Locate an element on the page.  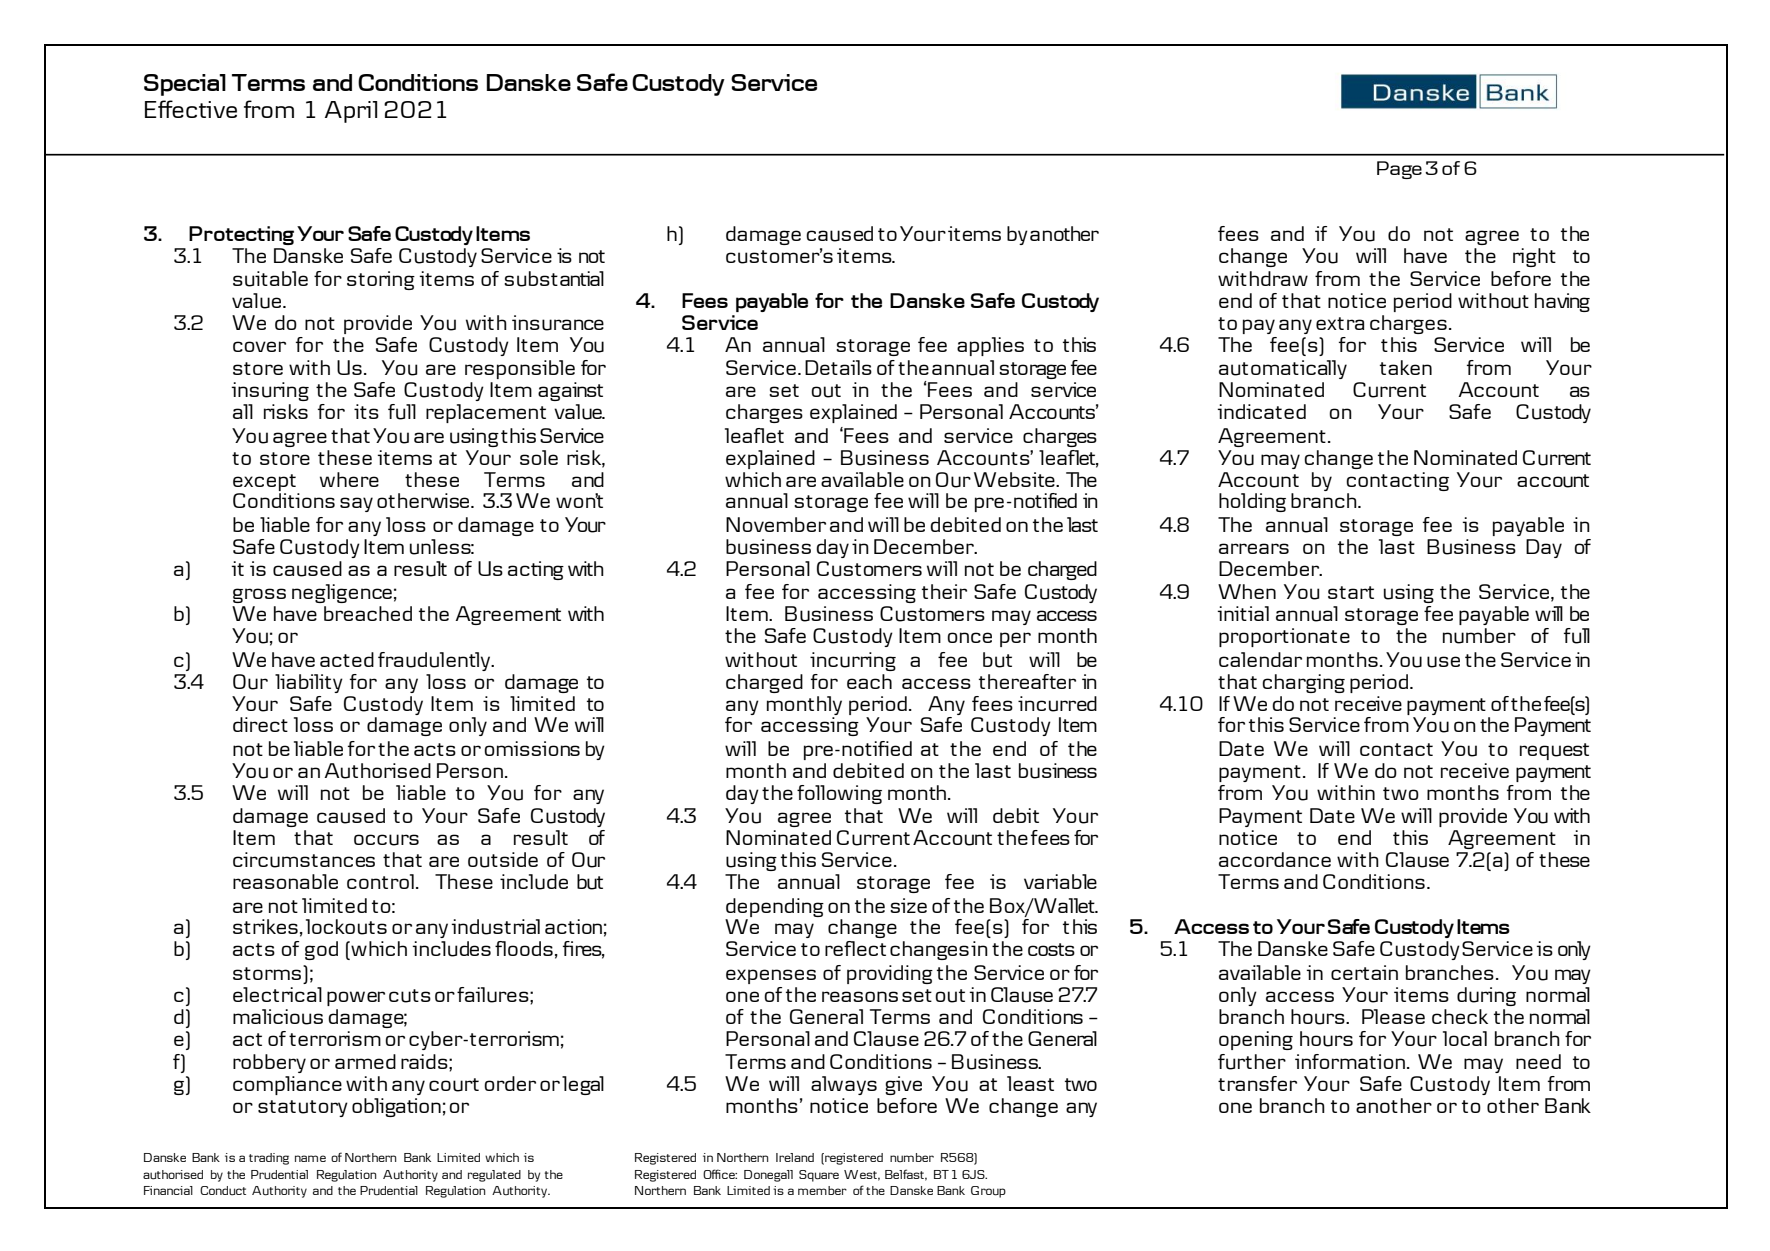
insuring is located at coordinates (270, 391).
